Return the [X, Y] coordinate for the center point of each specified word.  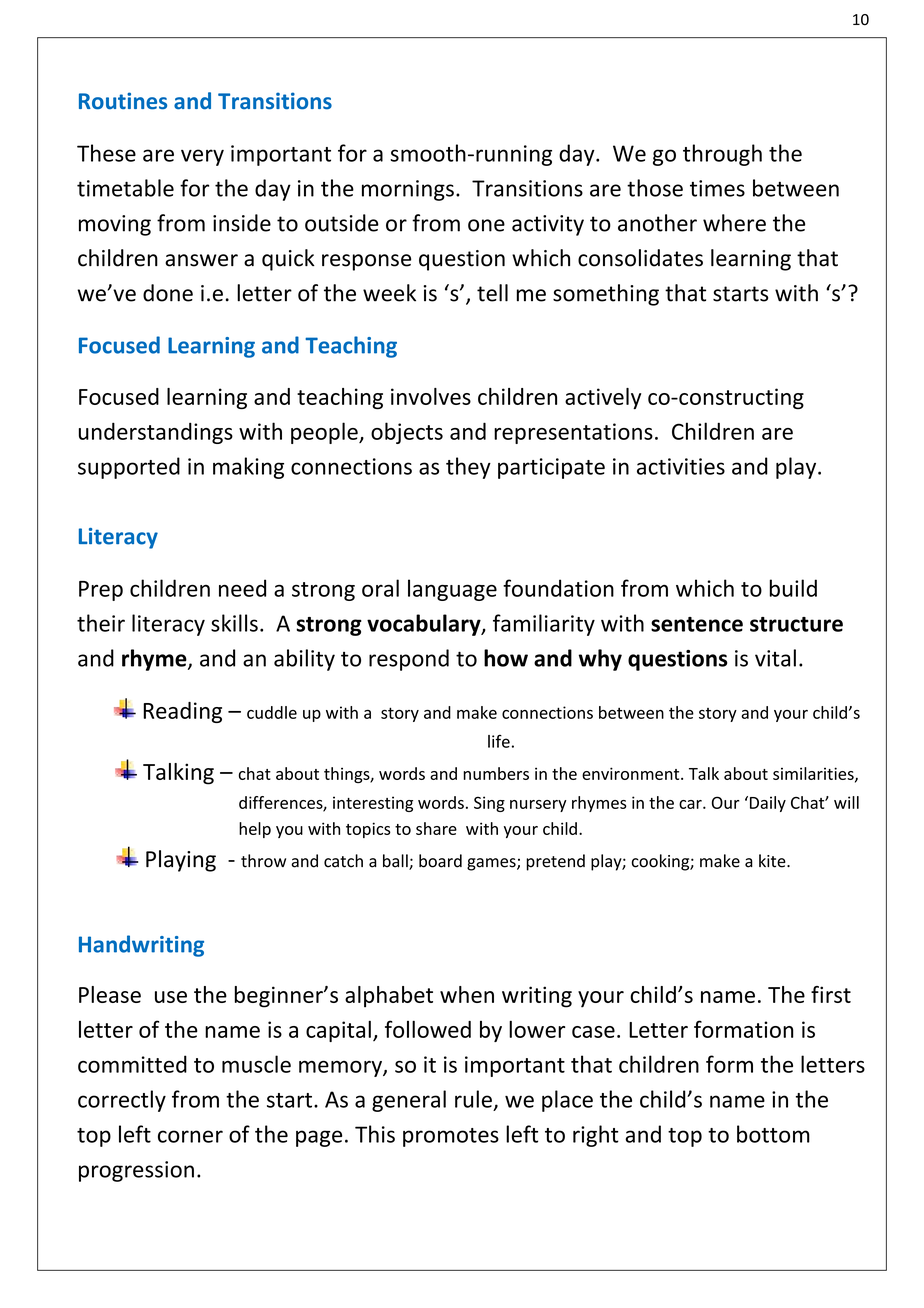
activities [681, 466]
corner [190, 1136]
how [506, 658]
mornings [408, 190]
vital [775, 658]
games [492, 864]
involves [431, 396]
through [722, 155]
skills [234, 623]
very [202, 157]
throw [263, 861]
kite [773, 861]
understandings [156, 433]
